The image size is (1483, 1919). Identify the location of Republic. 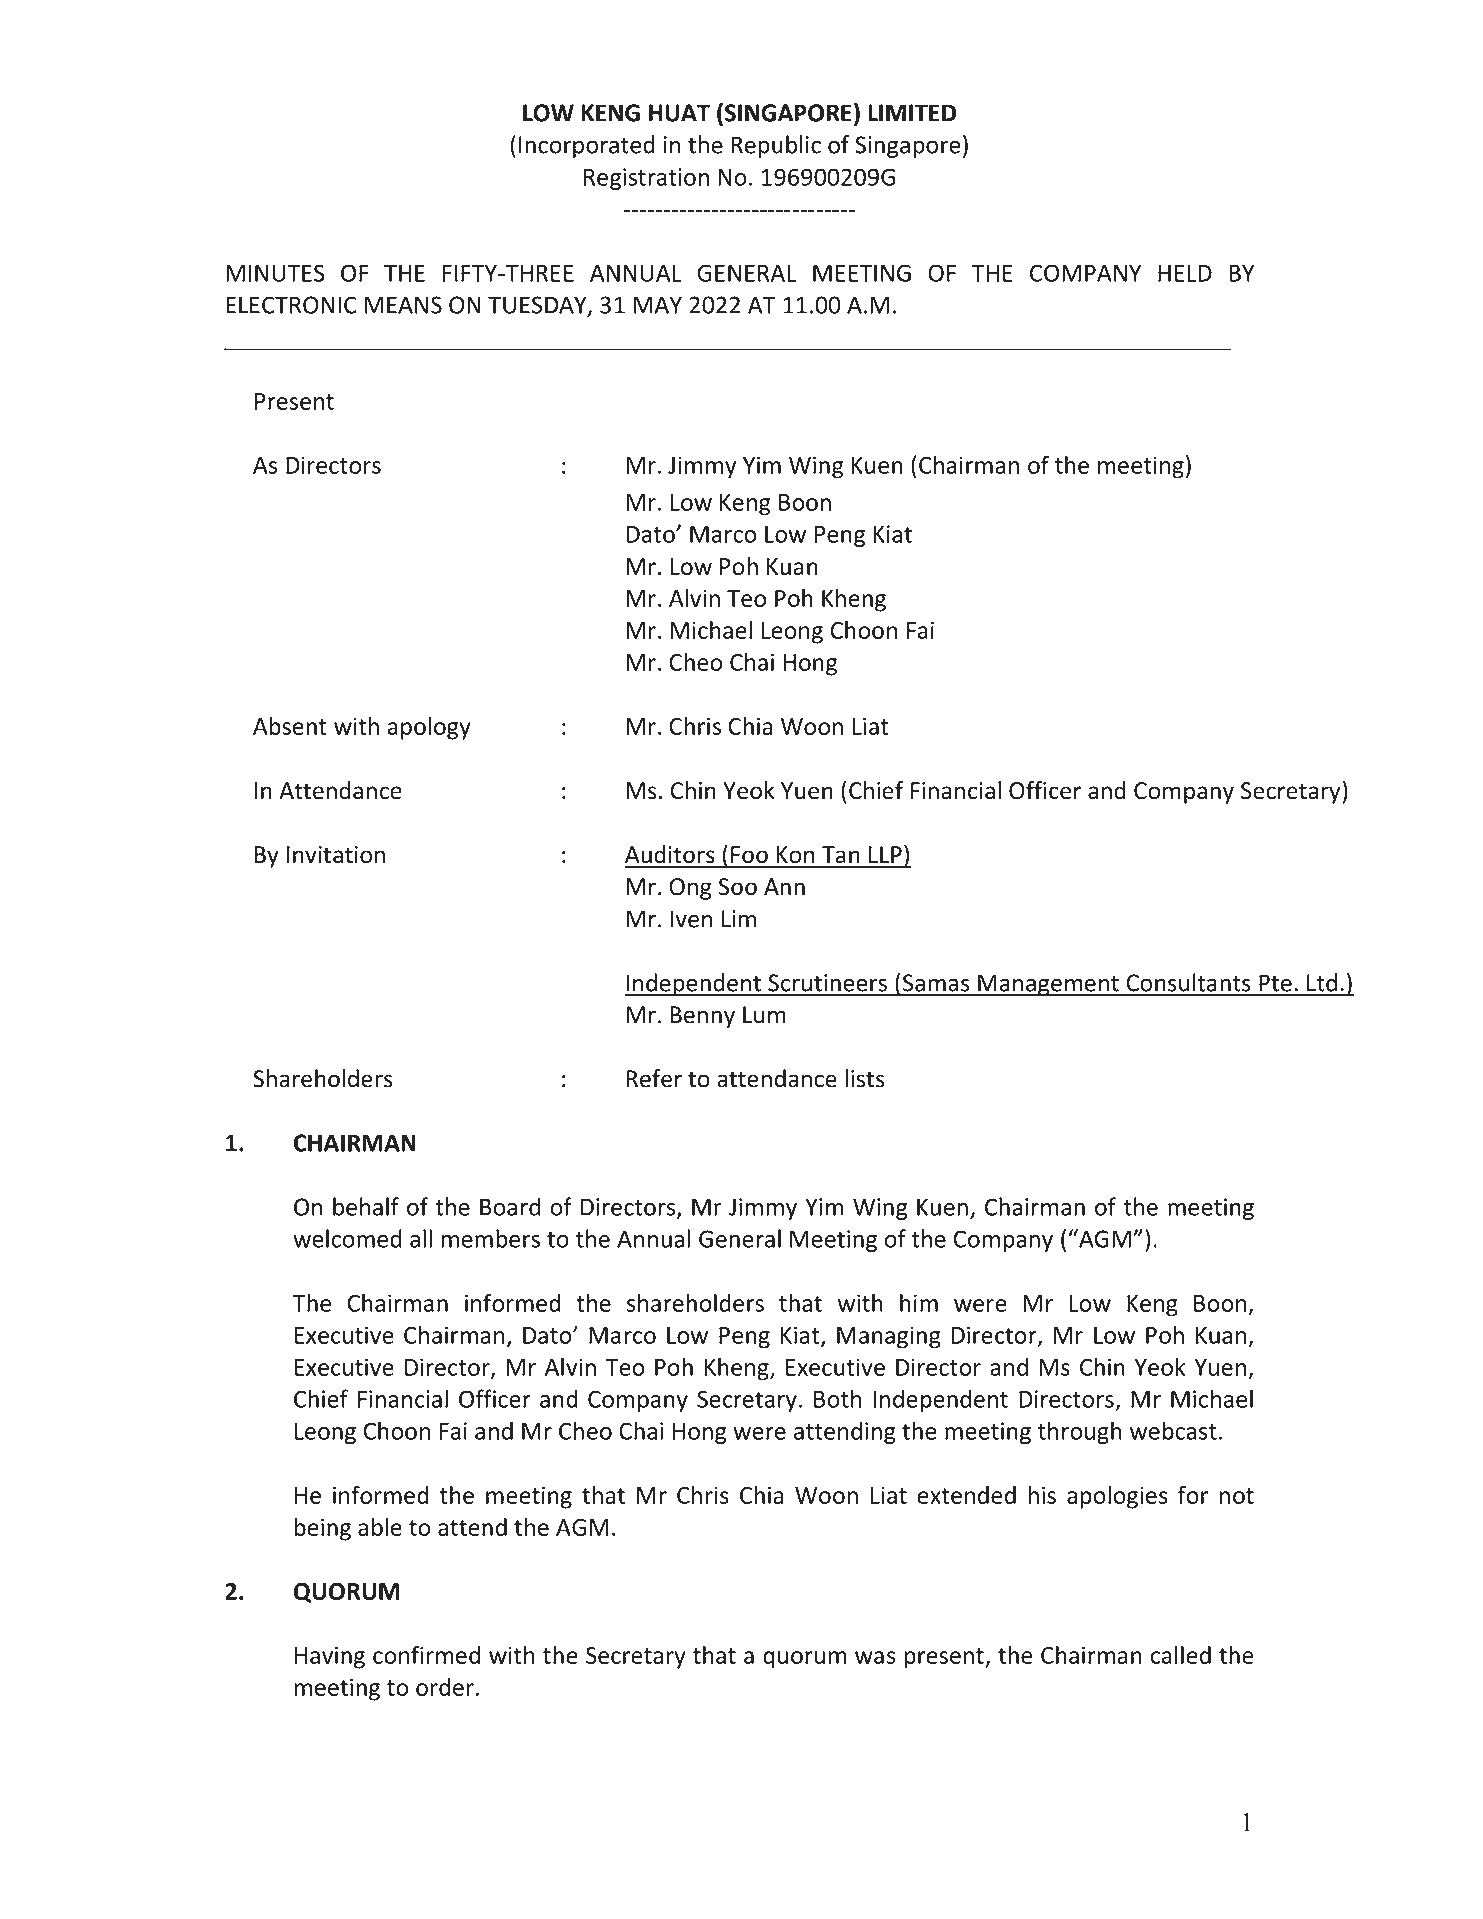
(776, 146).
